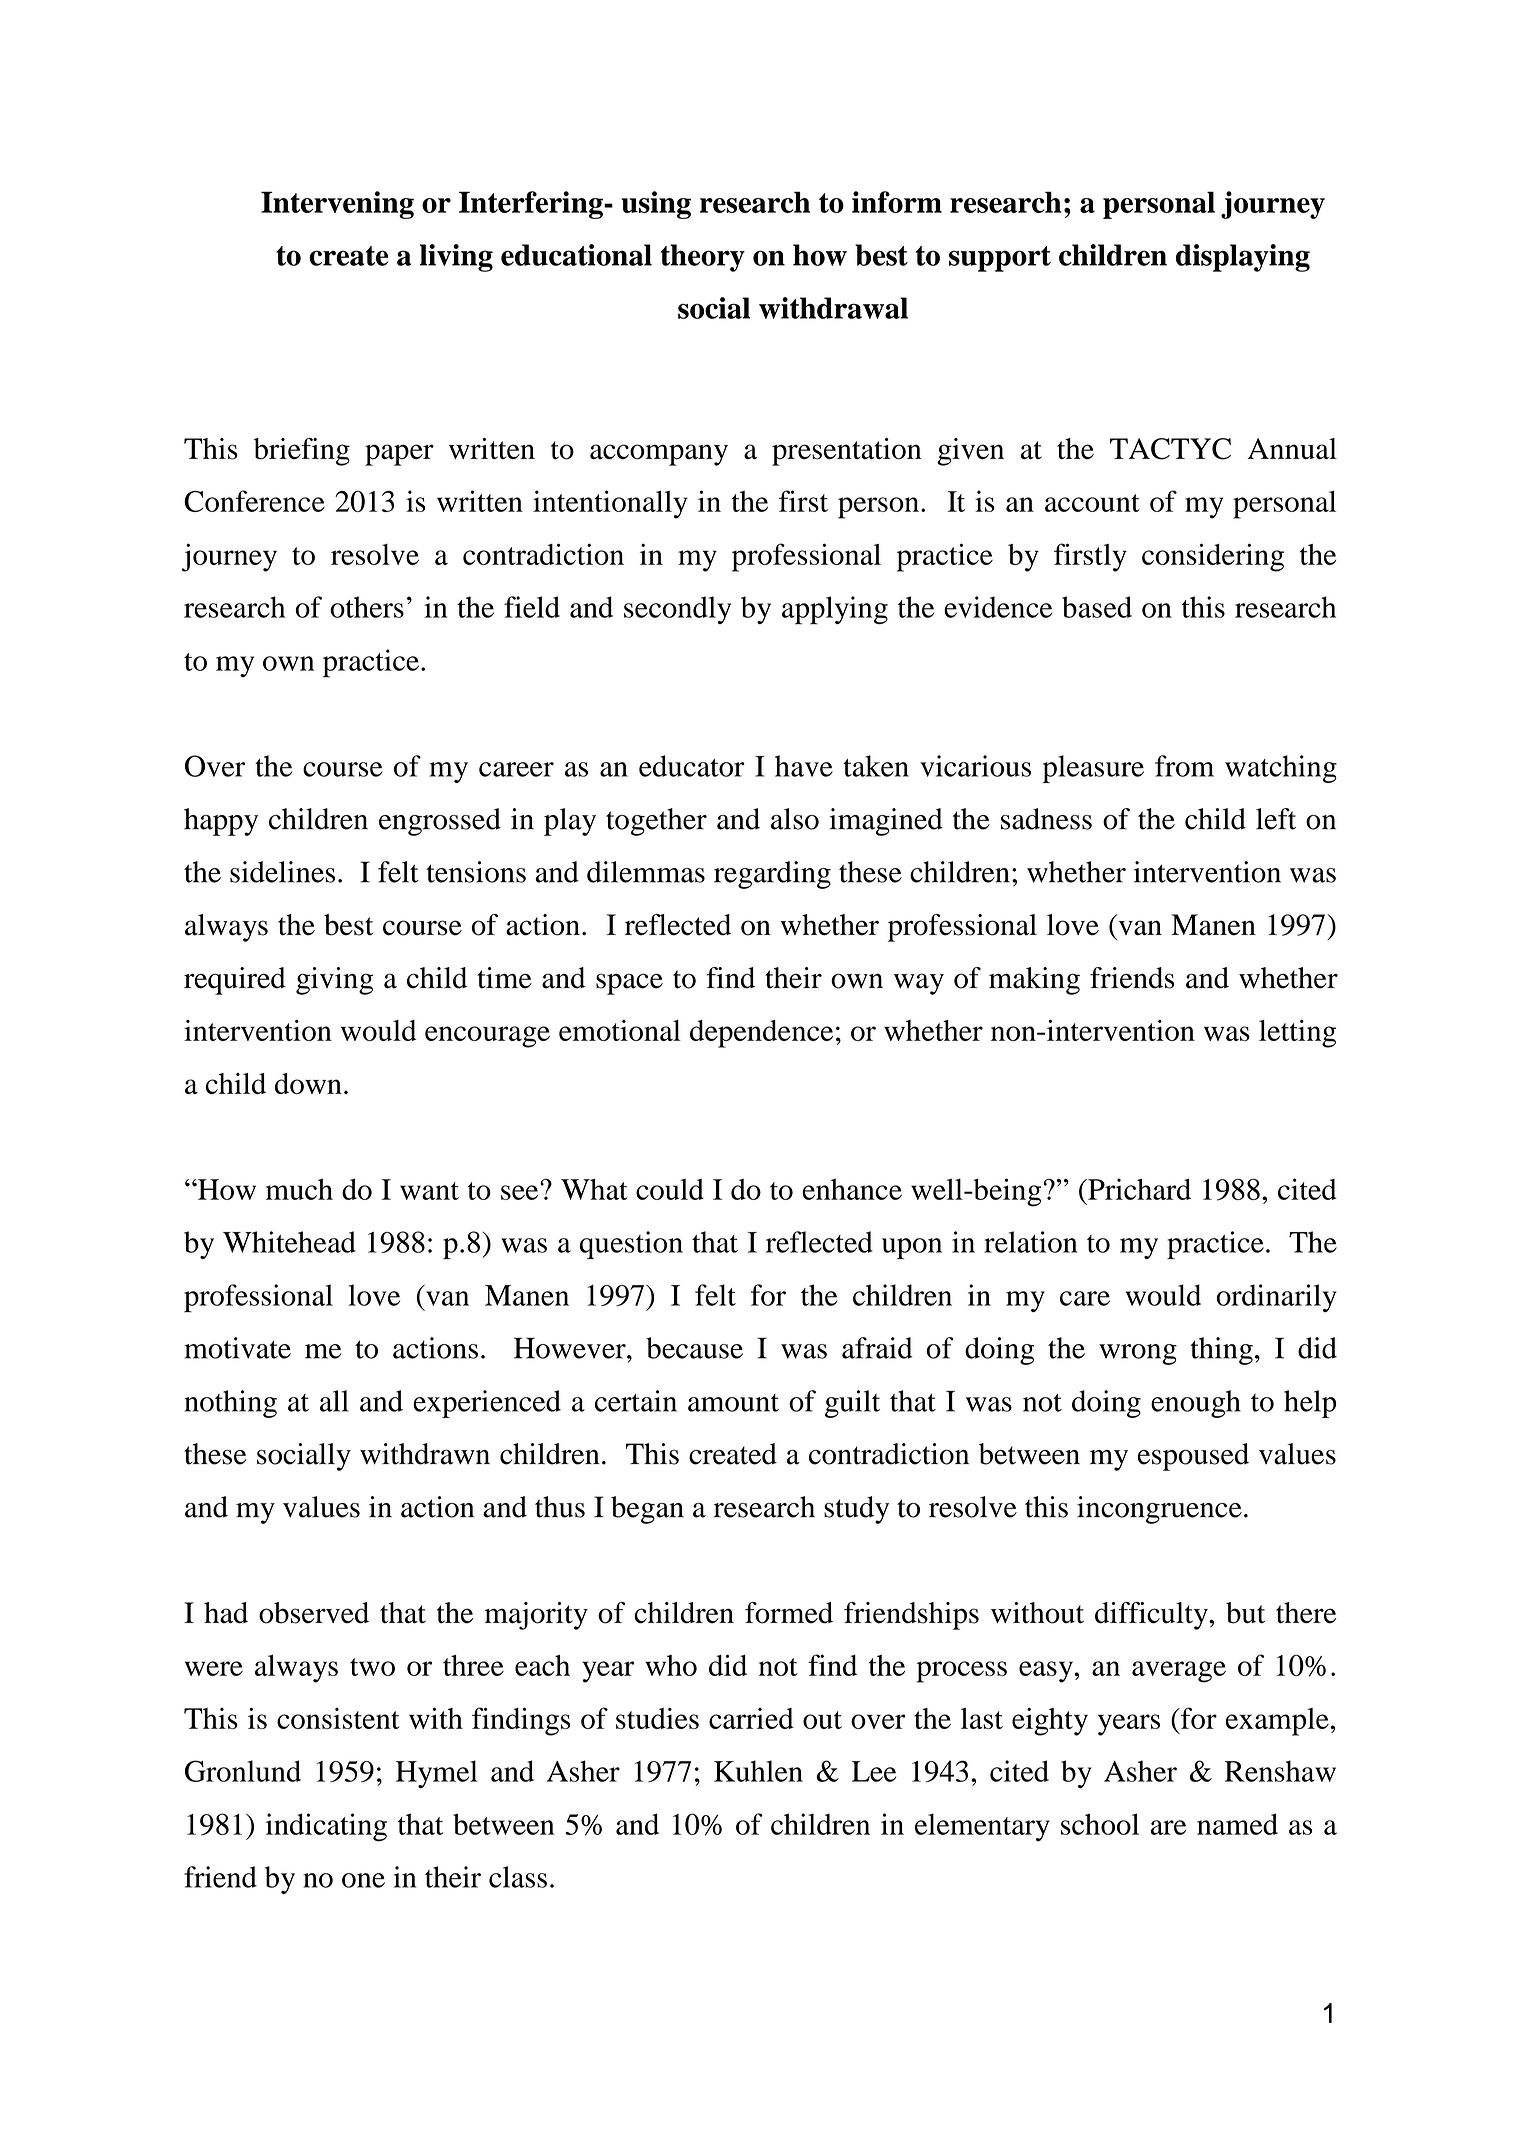 This screenshot has height=2152, width=1521. What do you see at coordinates (1000, 259) in the screenshot?
I see `support` at bounding box center [1000, 259].
